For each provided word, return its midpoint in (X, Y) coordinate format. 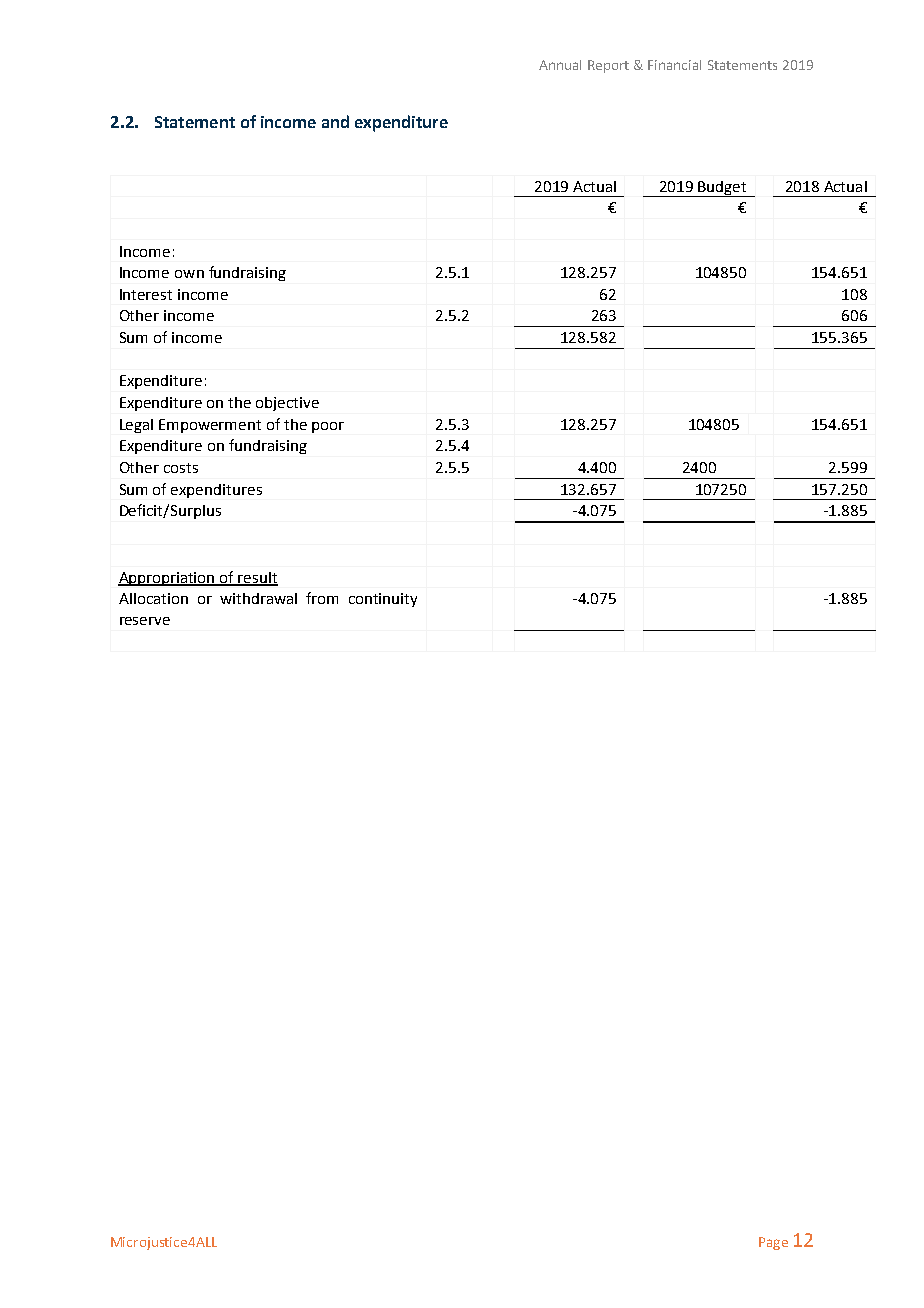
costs (181, 468)
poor (328, 427)
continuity (383, 600)
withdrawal (258, 598)
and (335, 121)
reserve (145, 621)
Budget (722, 189)
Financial (674, 65)
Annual (560, 65)
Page (773, 1243)
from (322, 598)
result (257, 578)
